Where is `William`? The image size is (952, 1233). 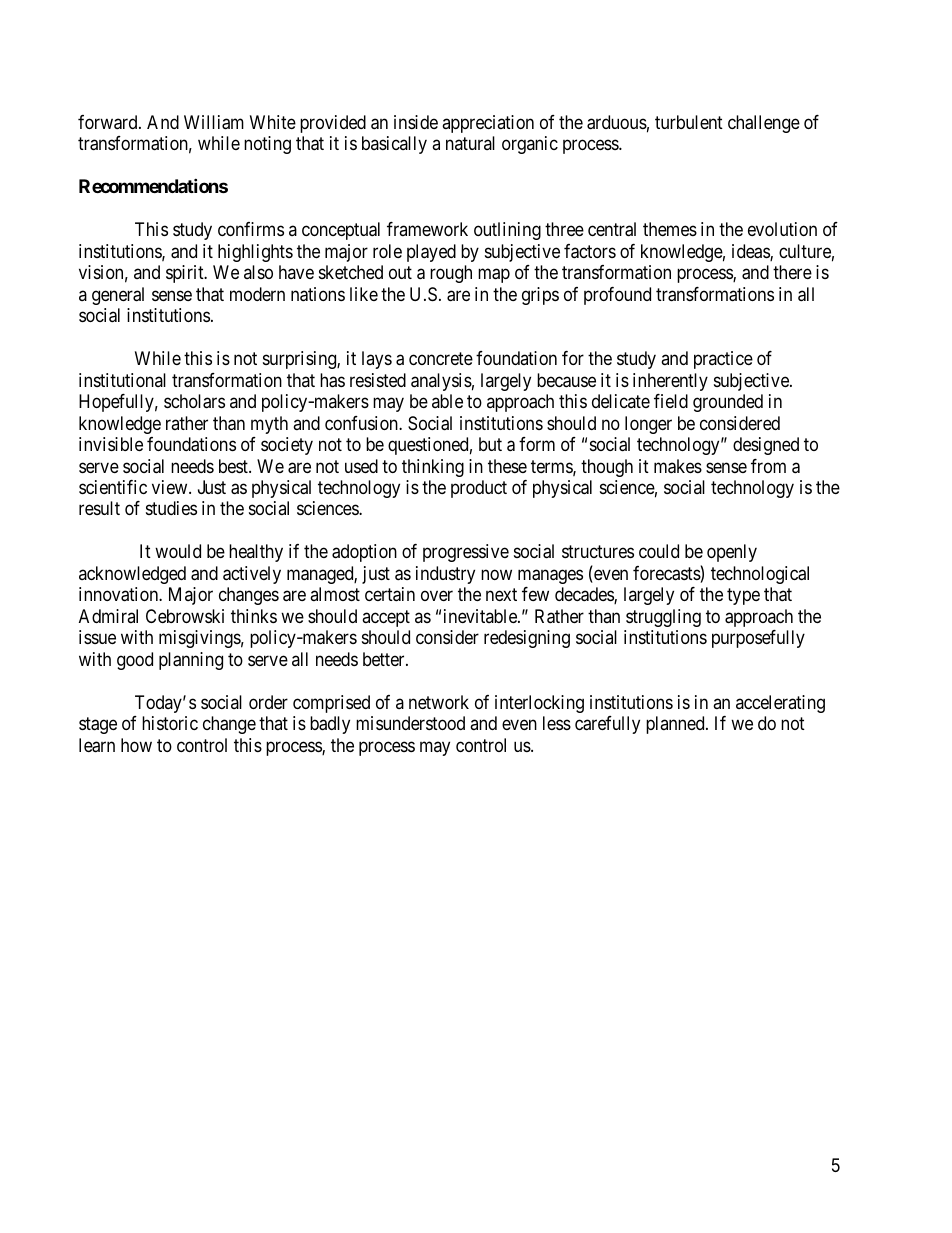 William is located at coordinates (214, 122).
